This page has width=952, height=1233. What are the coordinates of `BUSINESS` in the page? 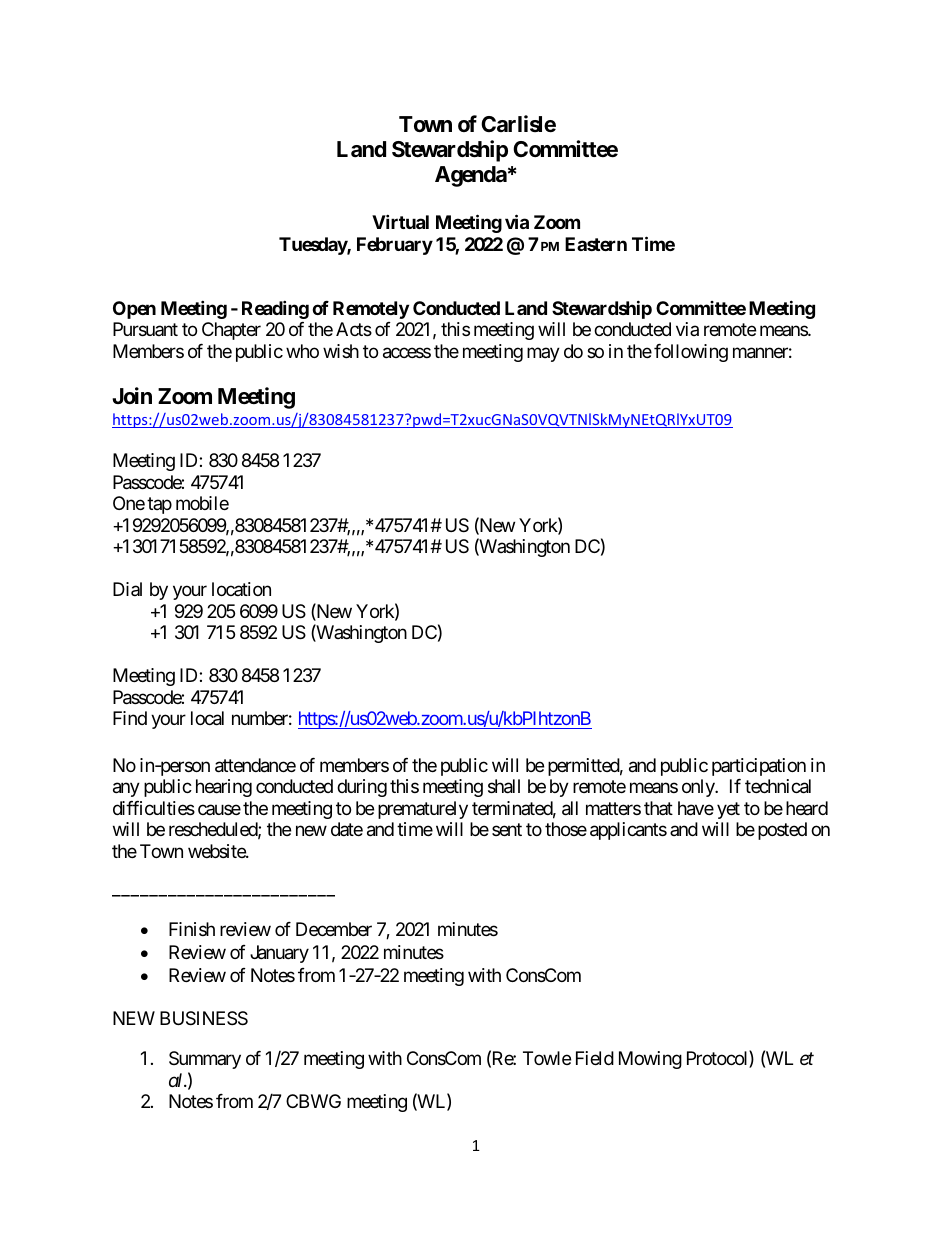 It's located at (204, 1018).
